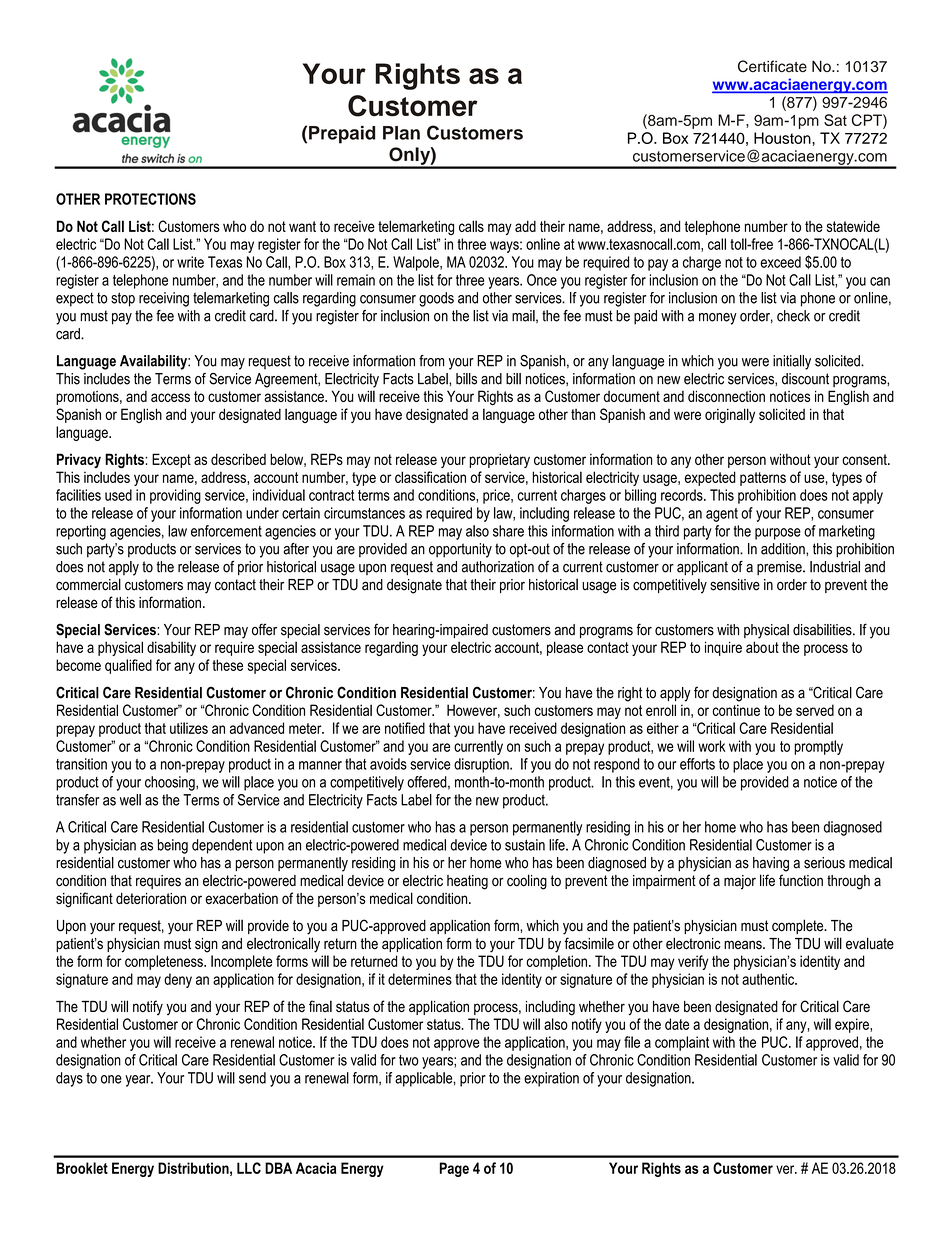 Image resolution: width=952 pixels, height=1233 pixels. I want to click on about, so click(762, 647).
